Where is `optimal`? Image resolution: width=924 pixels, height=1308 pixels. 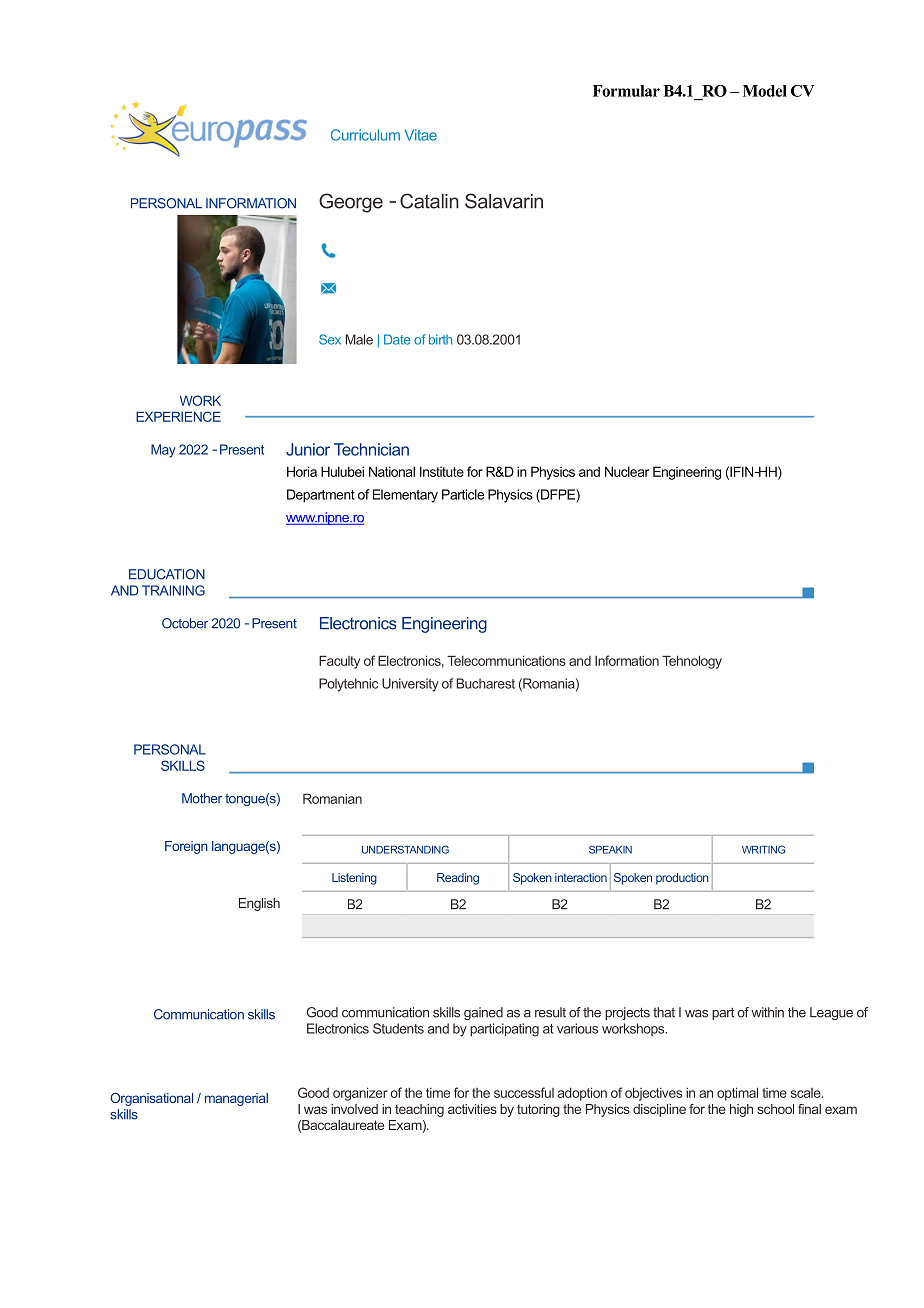
optimal is located at coordinates (737, 1094).
